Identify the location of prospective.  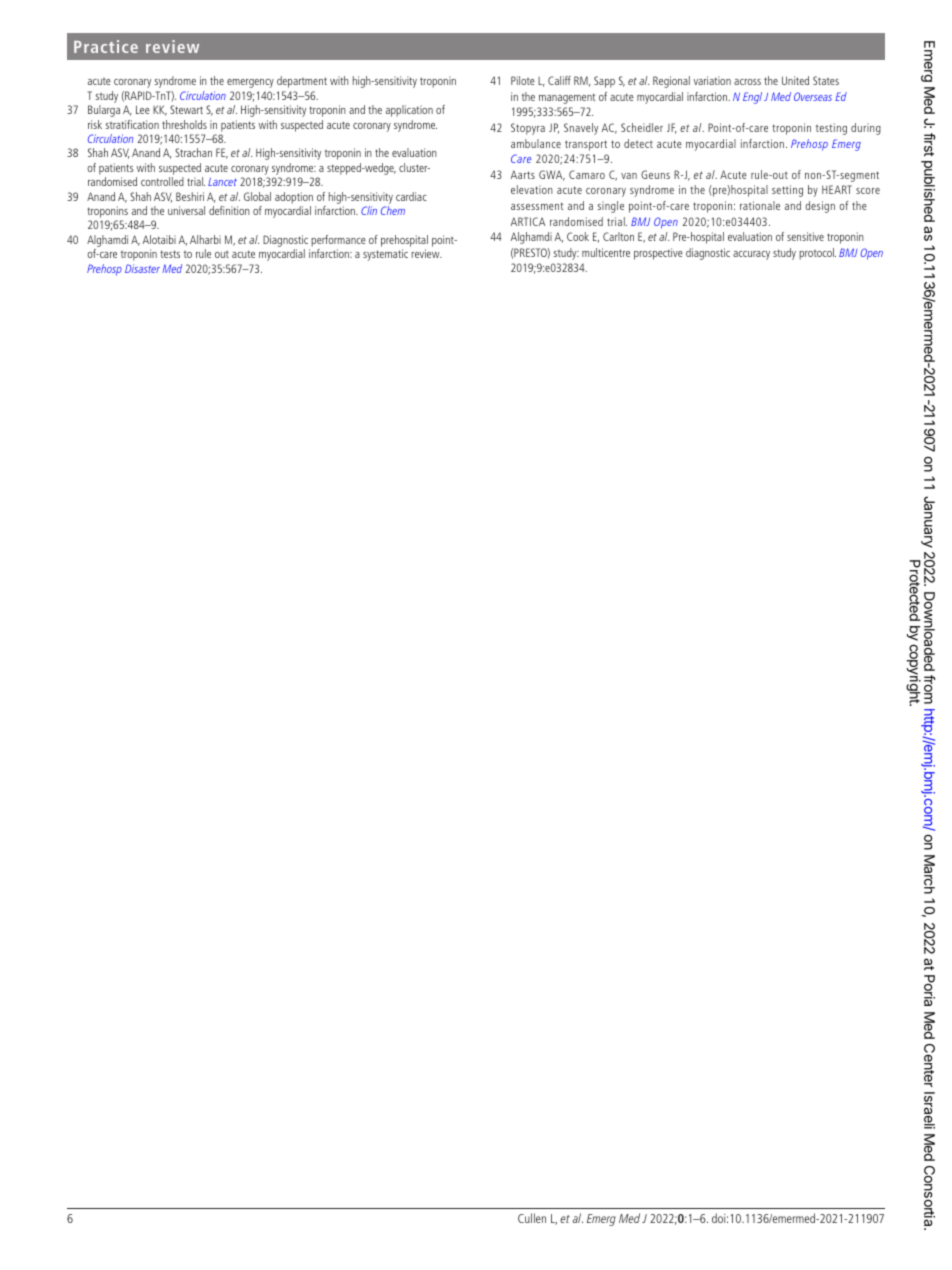
(658, 254).
